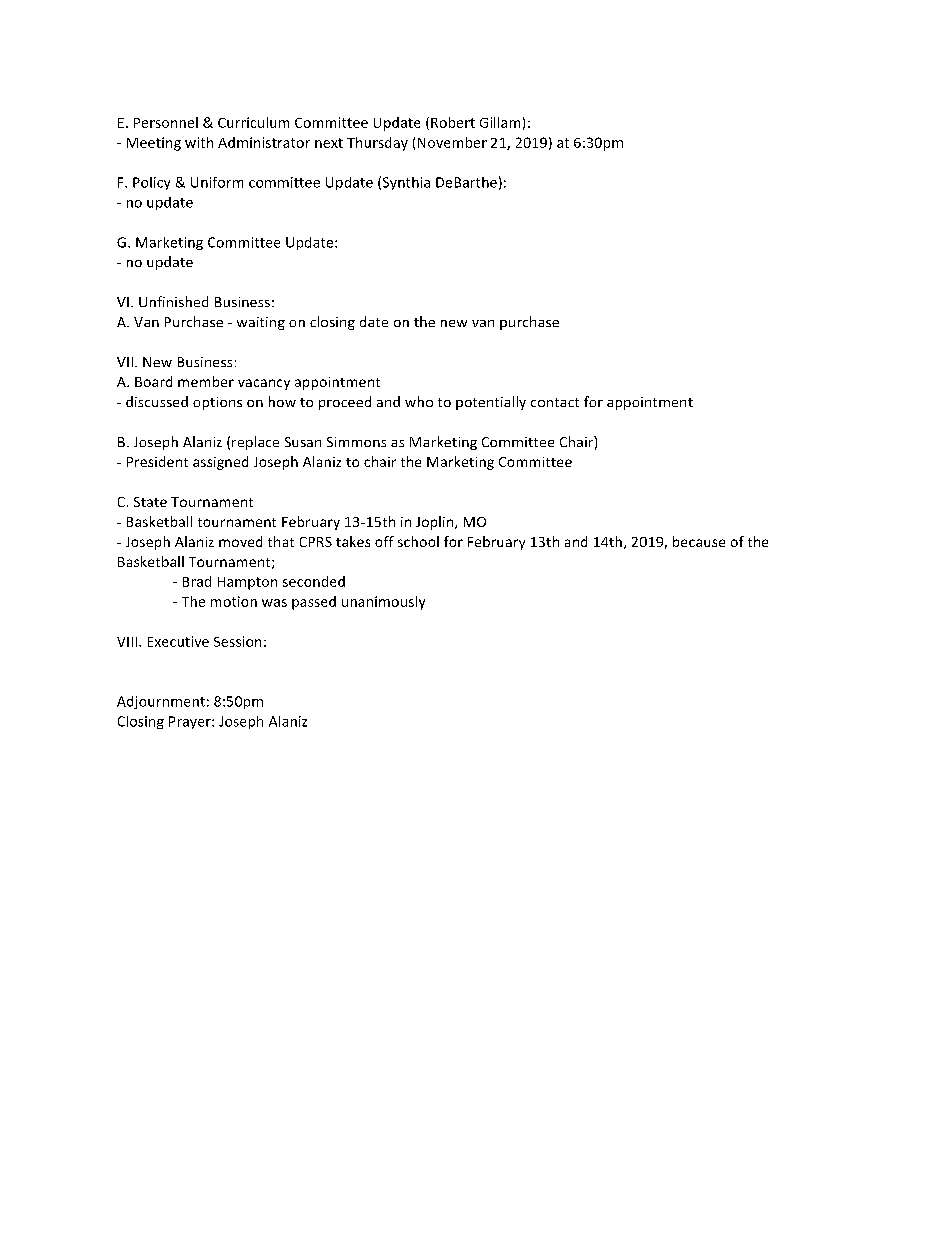 This document has width=952, height=1233. What do you see at coordinates (377, 144) in the document?
I see `Thursday` at bounding box center [377, 144].
